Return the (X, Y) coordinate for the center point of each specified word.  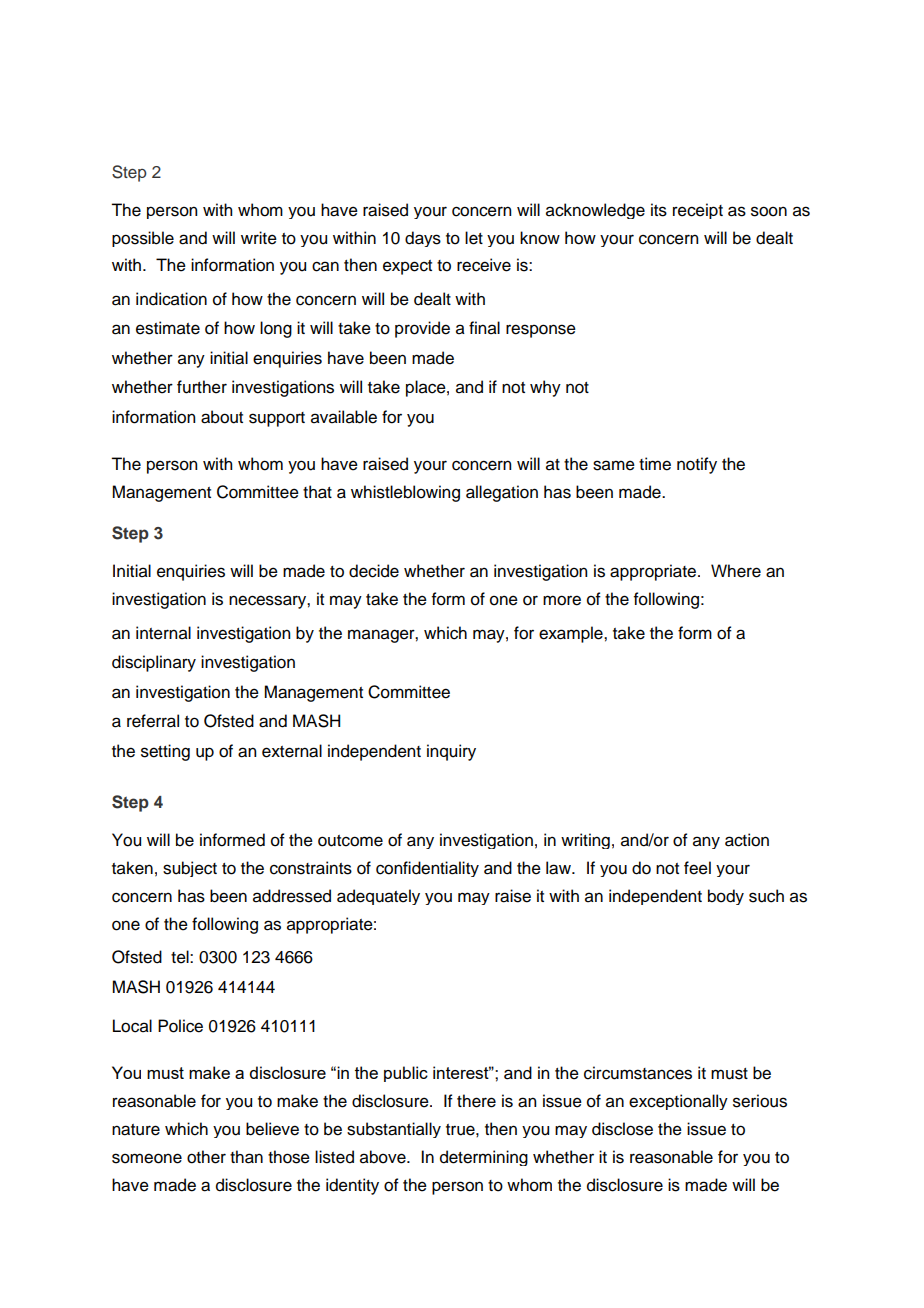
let (474, 238)
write (259, 238)
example (572, 634)
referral (153, 721)
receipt (698, 211)
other (206, 1157)
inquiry (451, 752)
